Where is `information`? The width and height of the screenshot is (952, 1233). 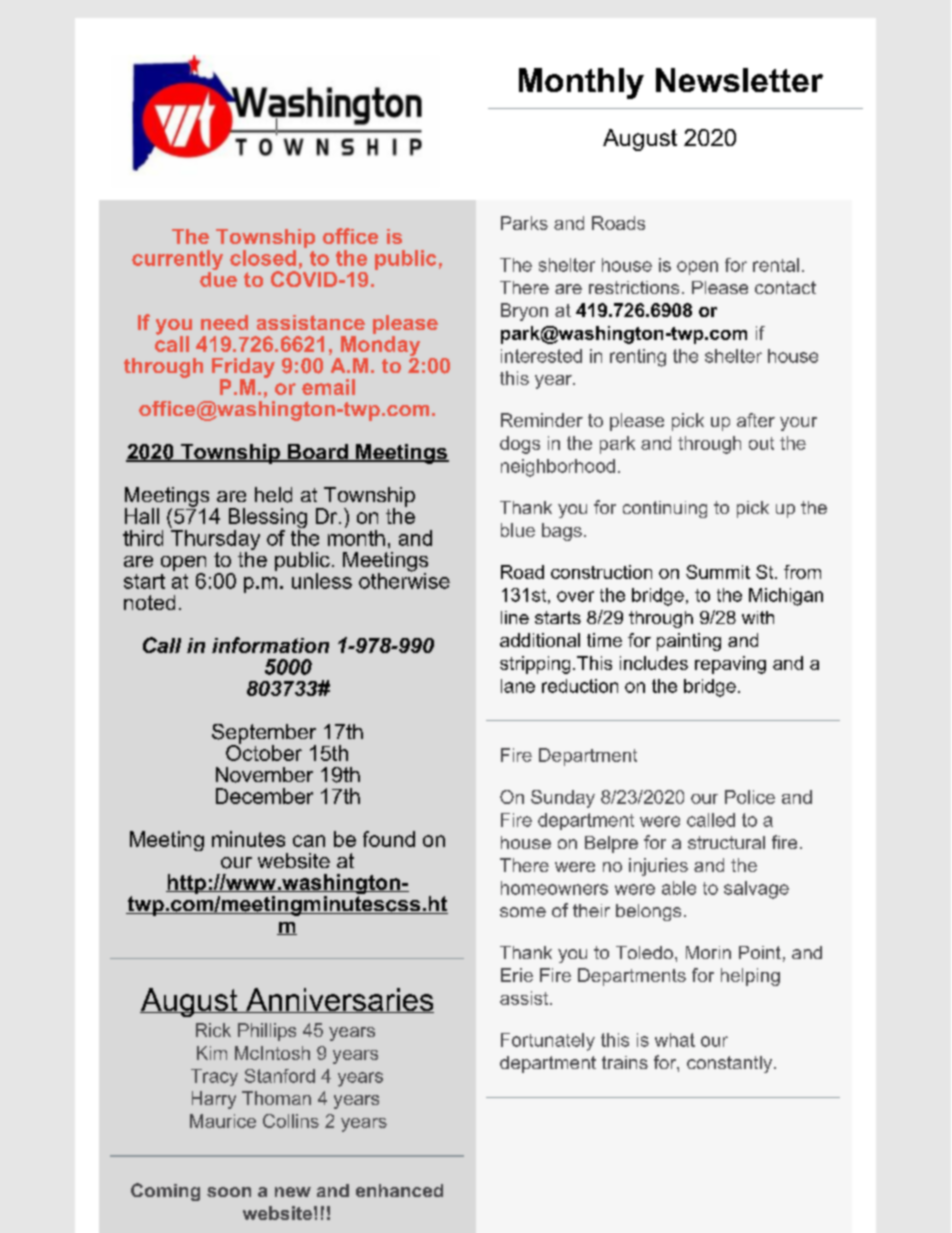
information is located at coordinates (270, 645).
